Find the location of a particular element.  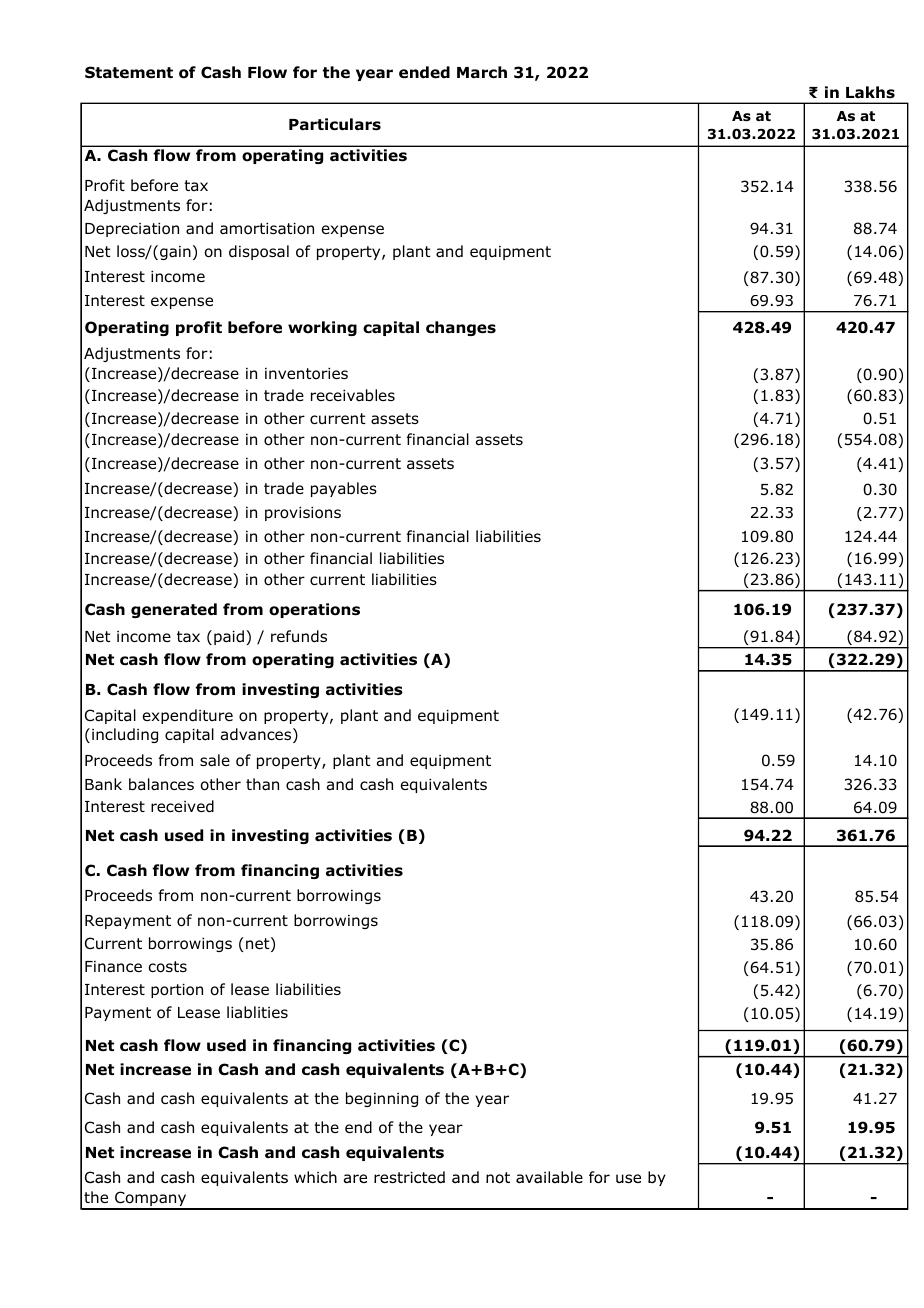

March is located at coordinates (482, 72).
